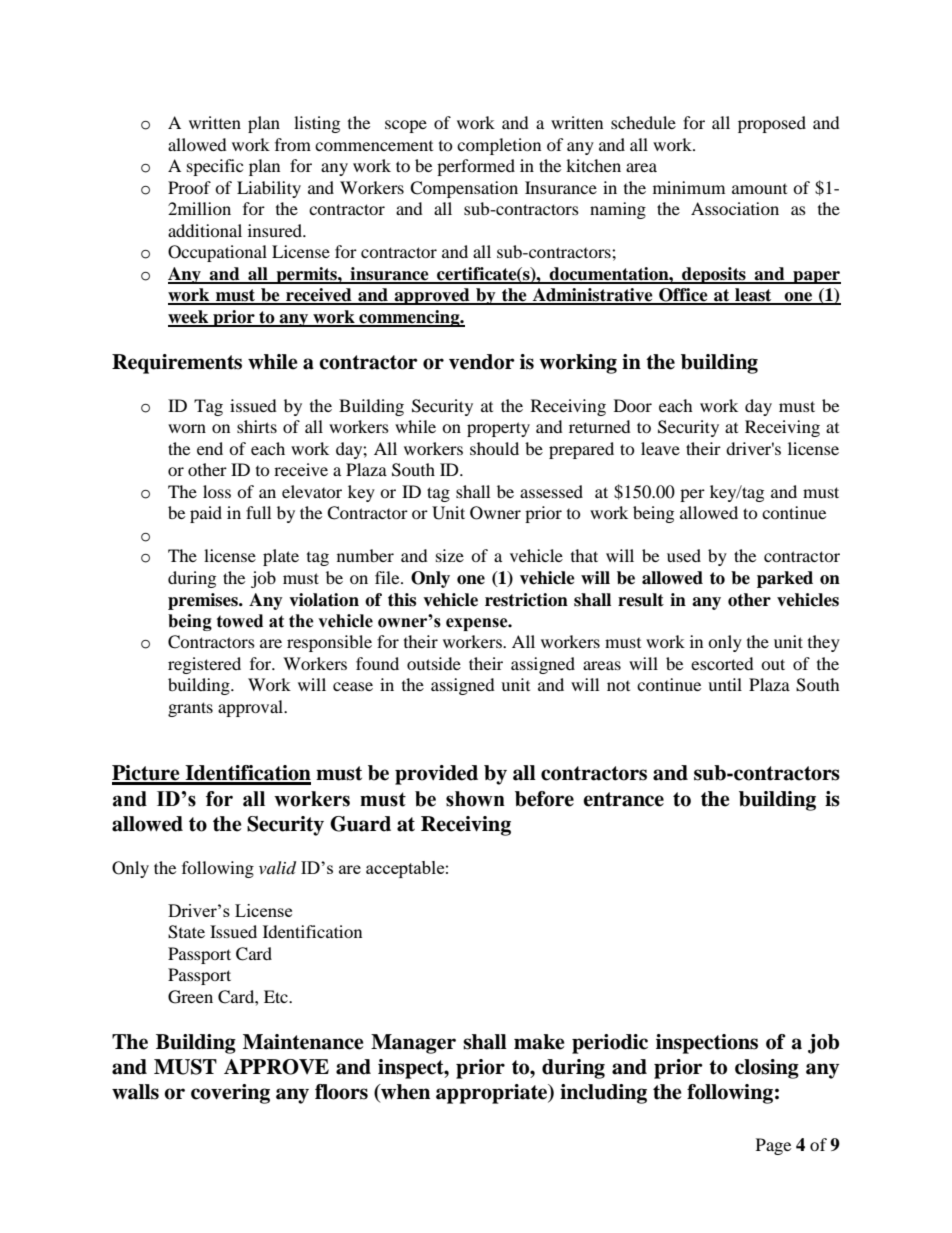 The image size is (952, 1233). I want to click on covering, so click(230, 1094).
